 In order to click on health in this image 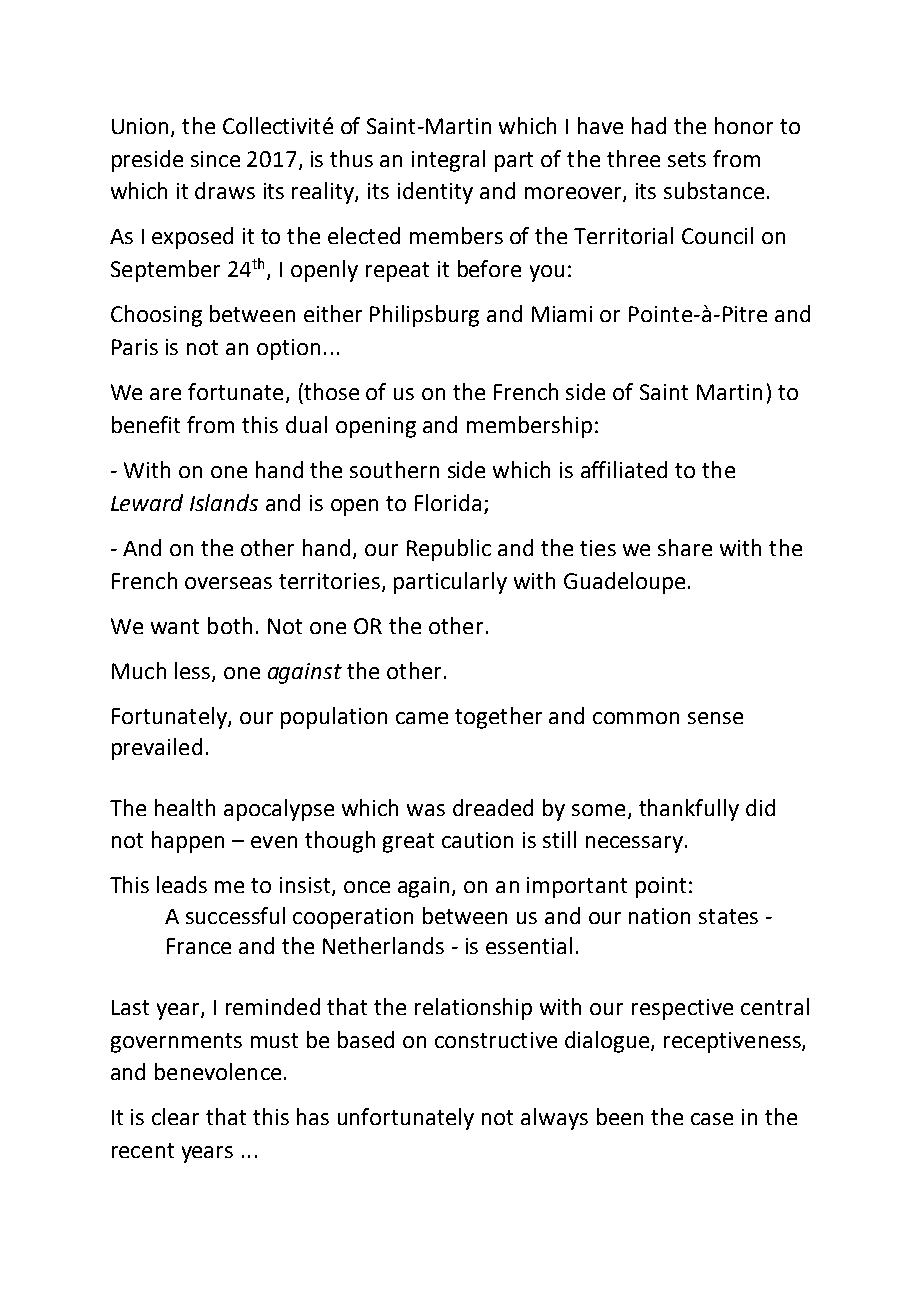, I will do `click(185, 807)`.
